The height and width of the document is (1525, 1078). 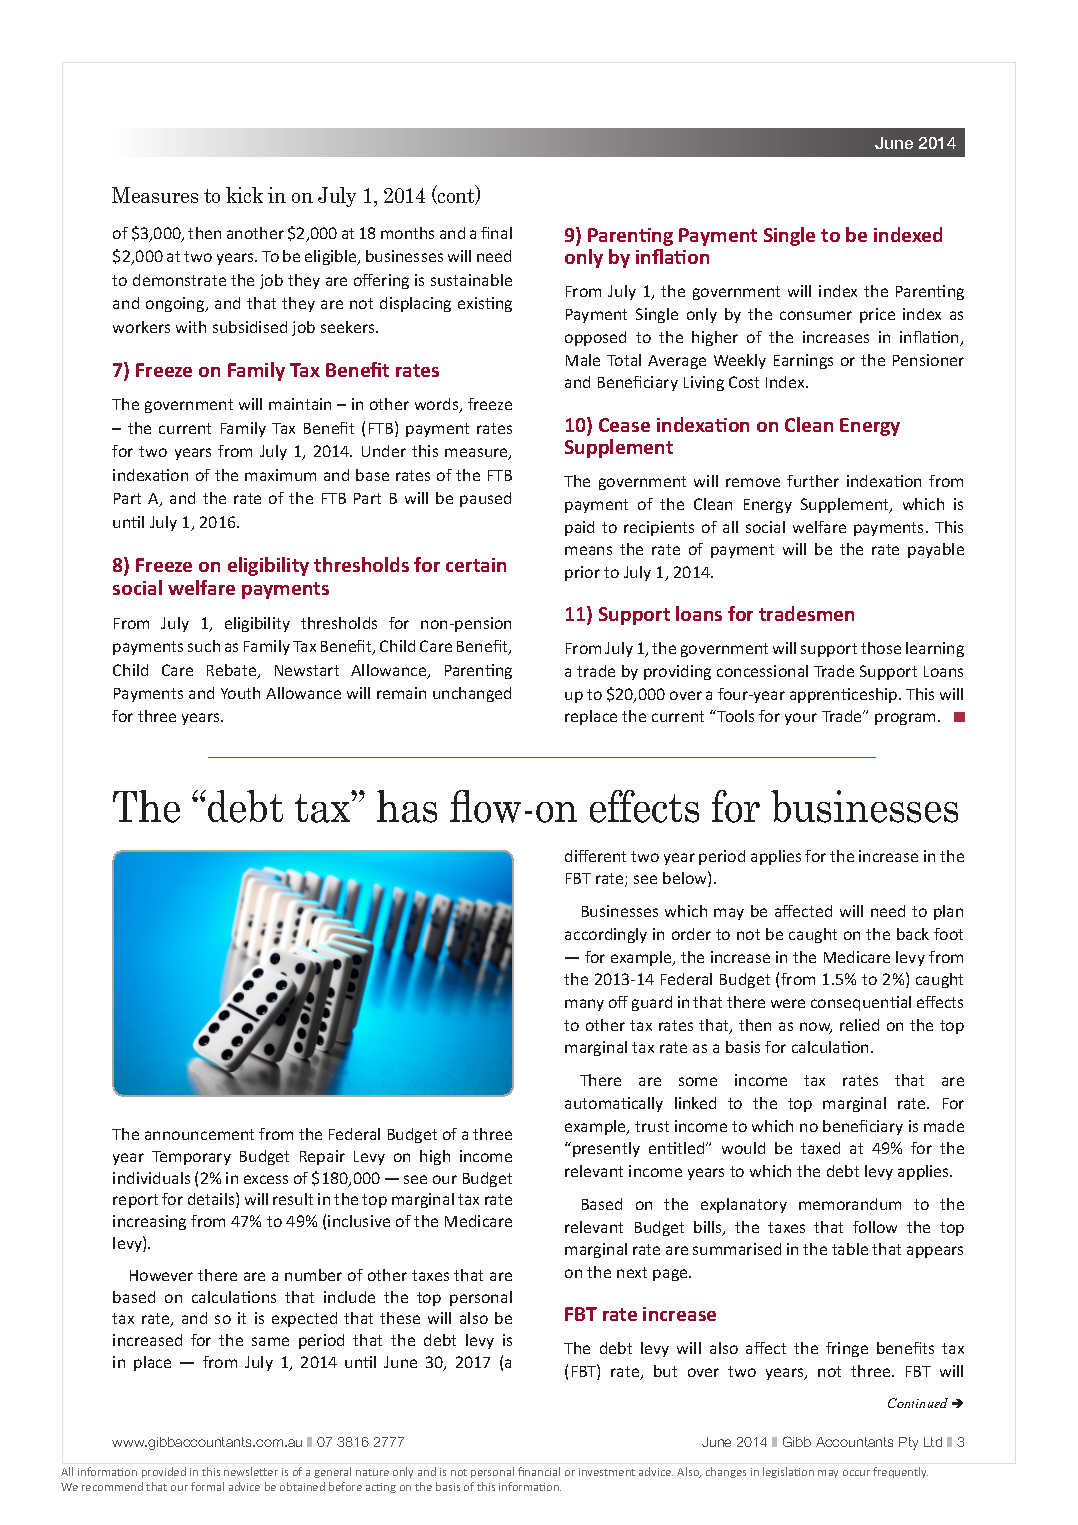 I want to click on final, so click(x=496, y=233).
